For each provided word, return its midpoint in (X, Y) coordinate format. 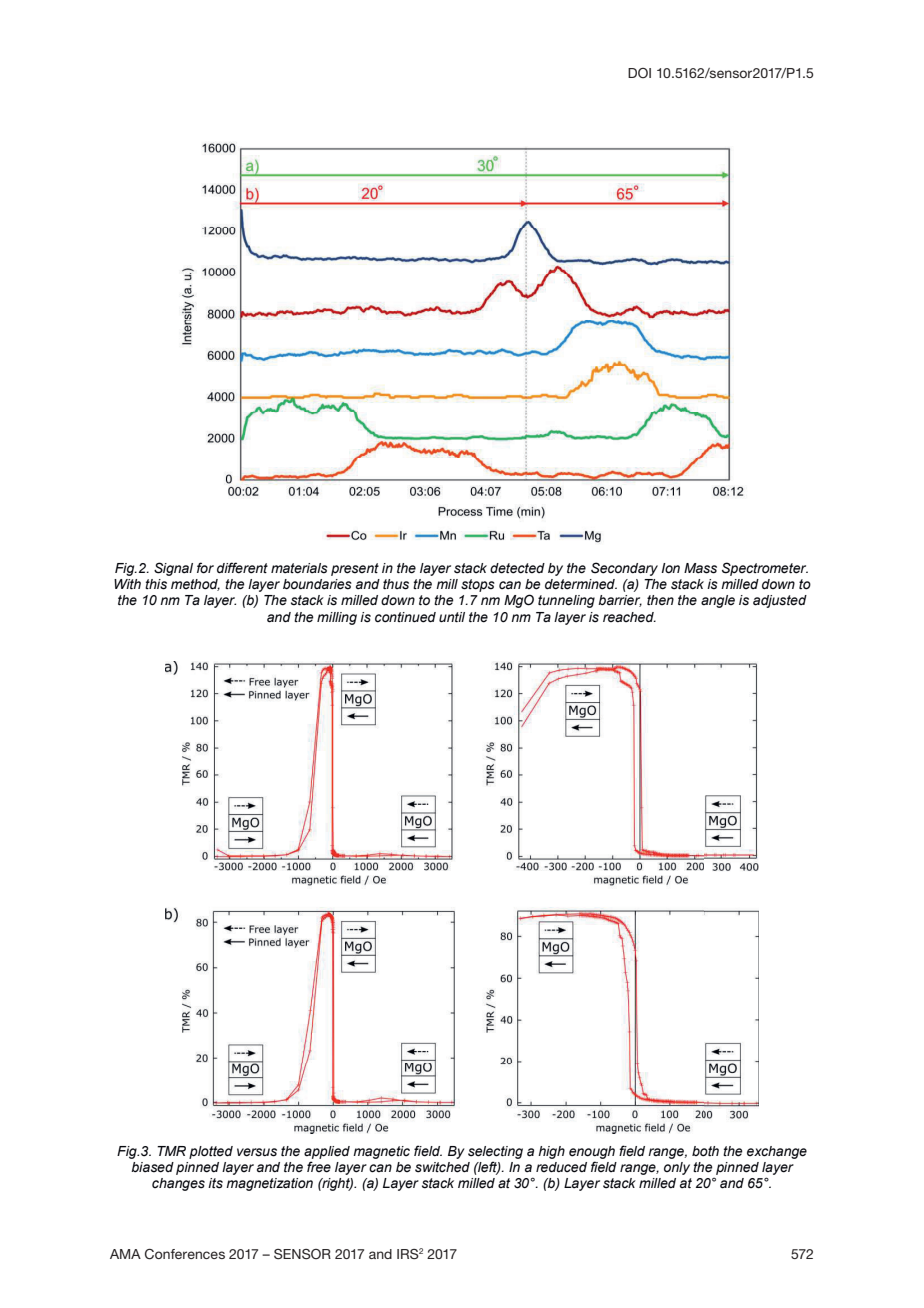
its (215, 1183)
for (205, 568)
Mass (700, 568)
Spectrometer (765, 569)
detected (517, 568)
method (195, 585)
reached (629, 617)
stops (478, 585)
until (452, 617)
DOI (639, 73)
